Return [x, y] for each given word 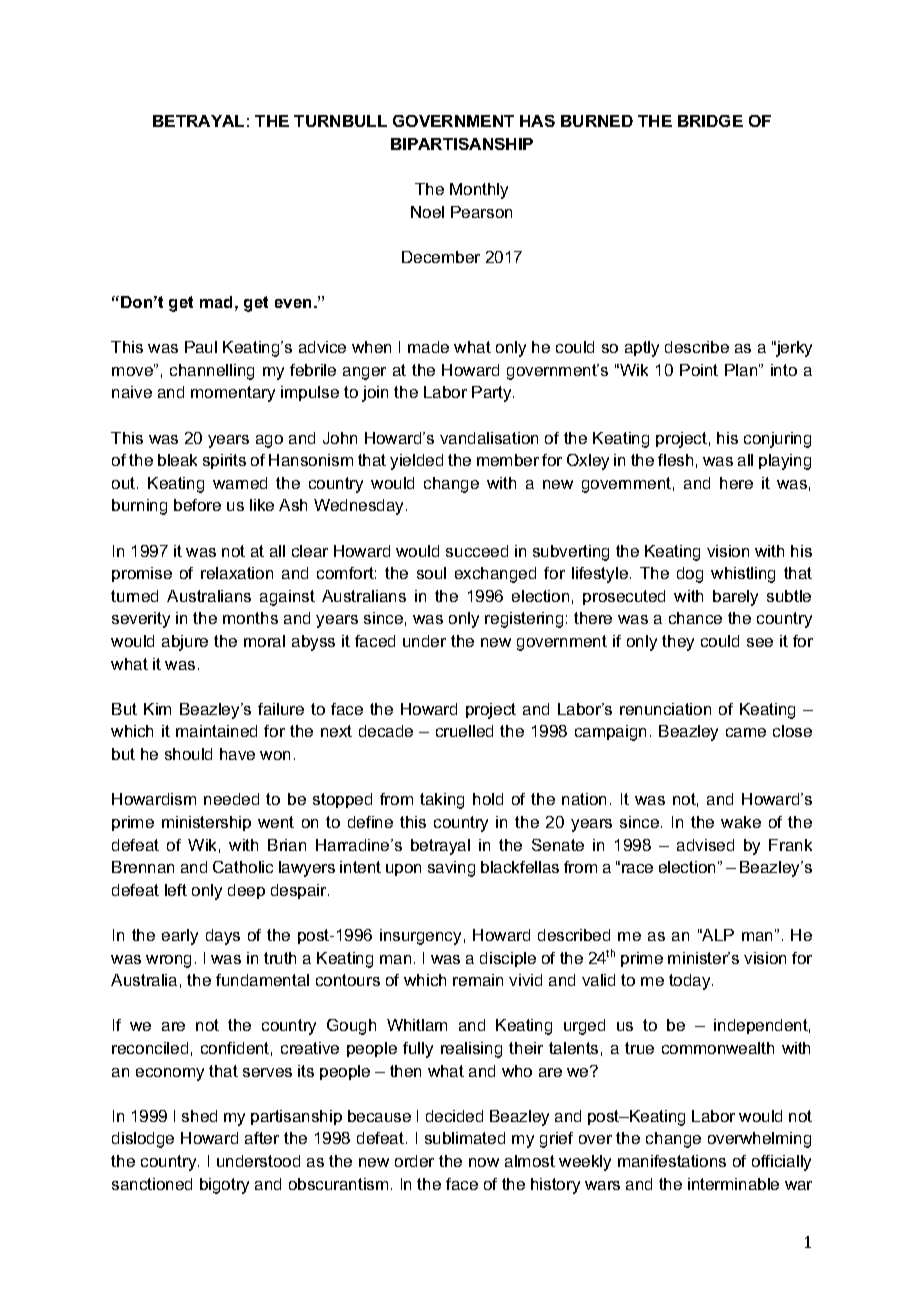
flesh [675, 460]
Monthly [479, 191]
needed [231, 799]
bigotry [224, 1186]
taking [442, 801]
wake [741, 822]
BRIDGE [710, 121]
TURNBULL [340, 121]
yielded [416, 462]
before [197, 505]
